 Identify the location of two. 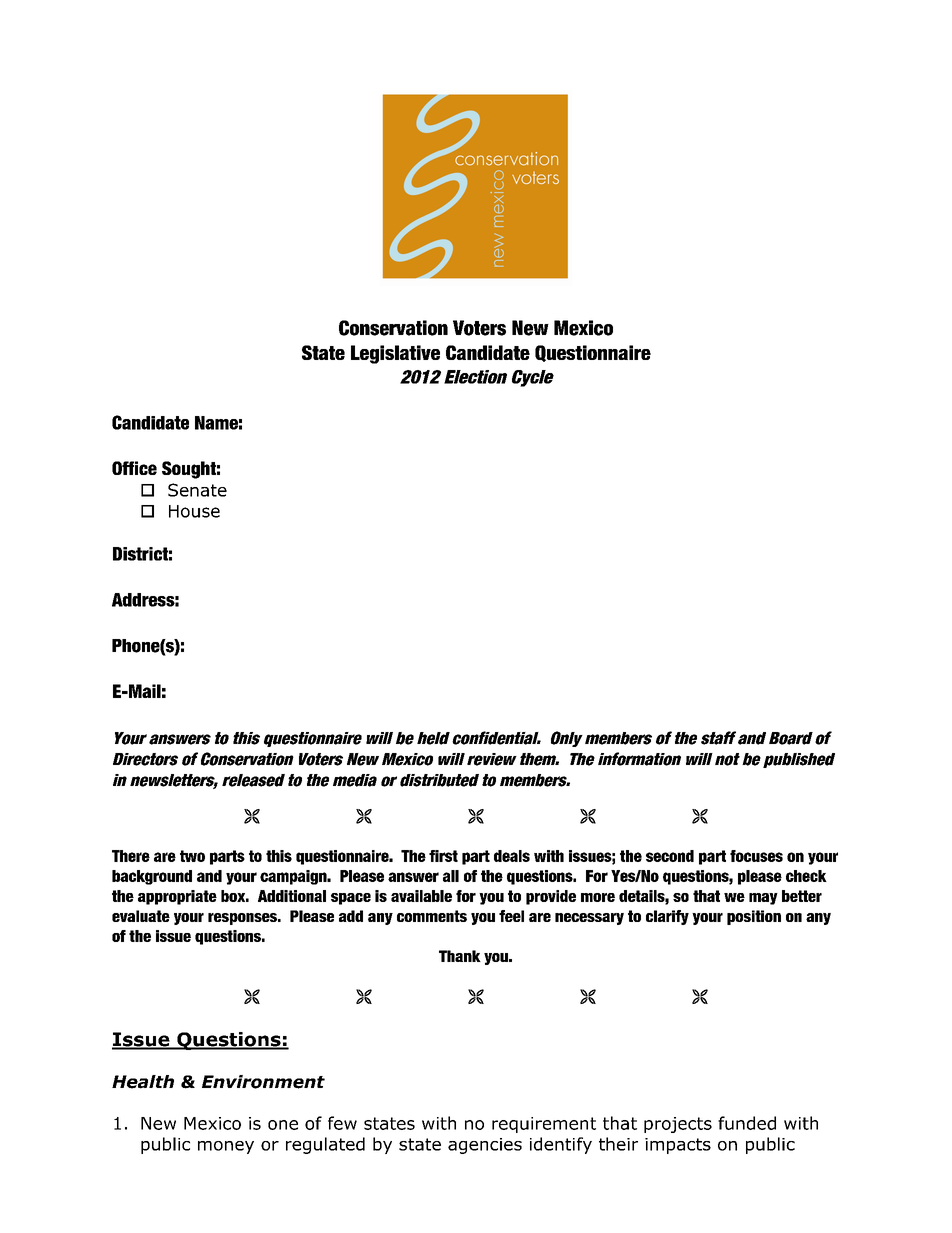
(192, 856).
